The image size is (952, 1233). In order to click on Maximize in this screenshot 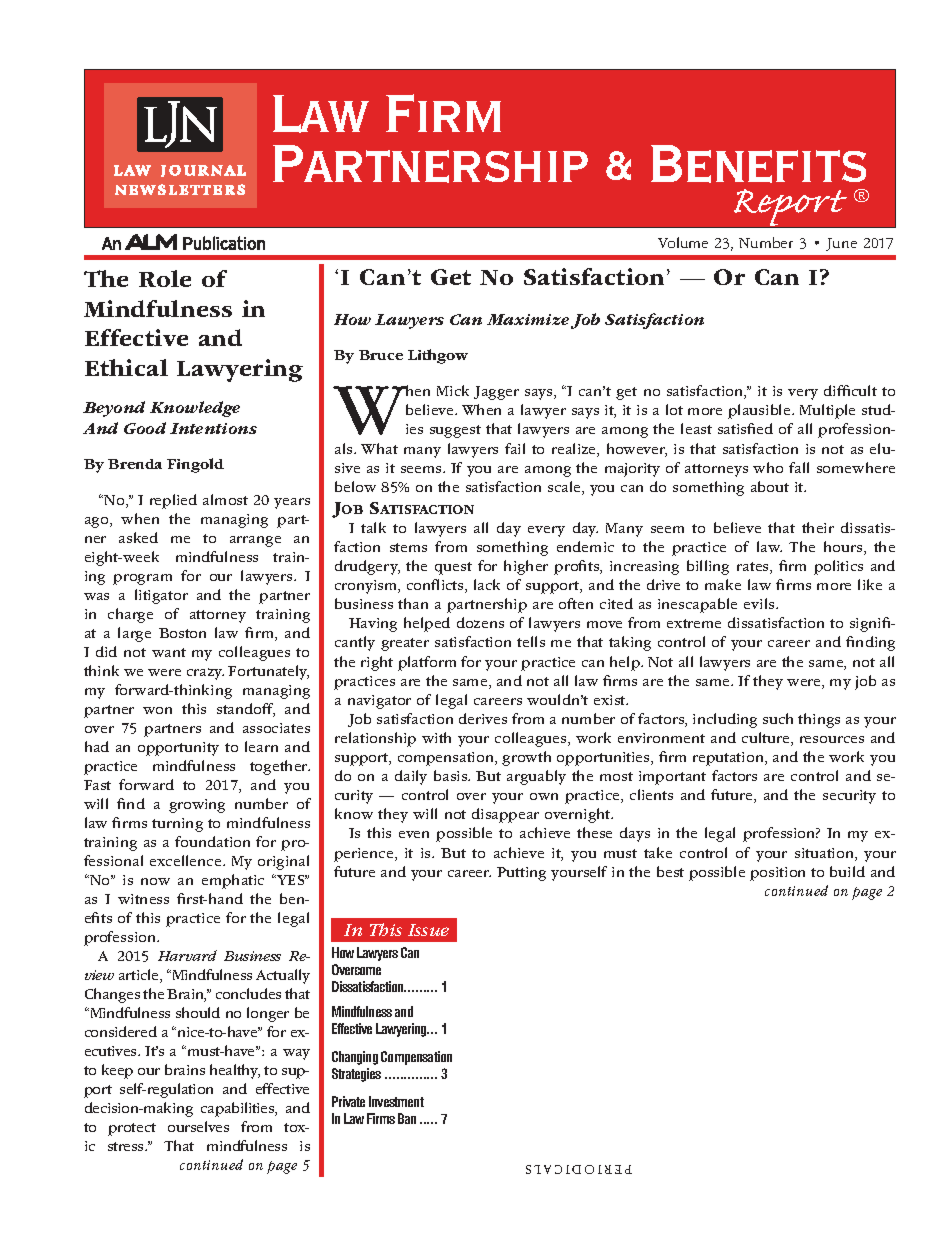, I will do `click(528, 319)`.
